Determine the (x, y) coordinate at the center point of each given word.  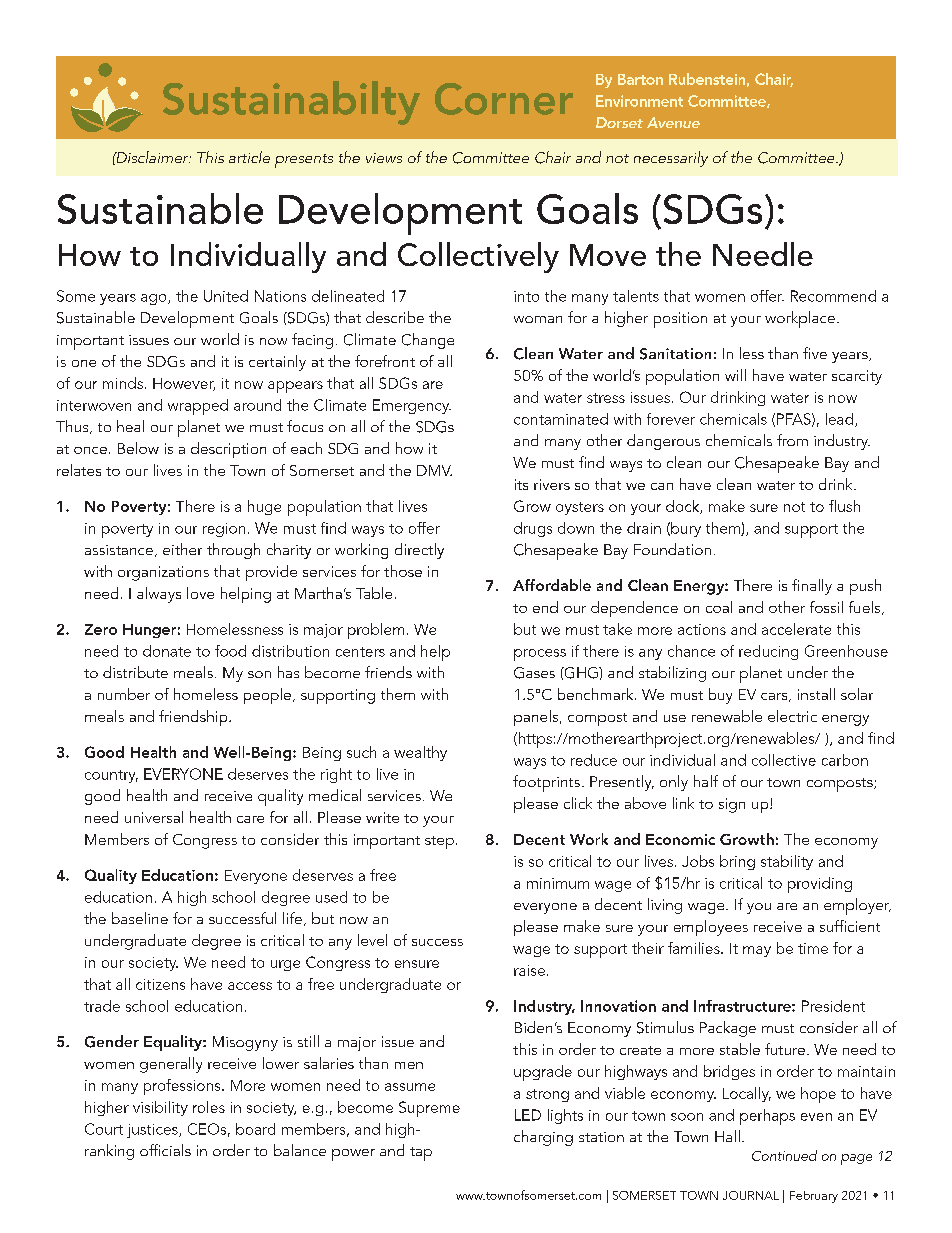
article (249, 157)
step (439, 842)
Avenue (673, 122)
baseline (140, 918)
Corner (504, 99)
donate (167, 651)
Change (428, 341)
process (540, 655)
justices (153, 1131)
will (735, 375)
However (184, 384)
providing (820, 885)
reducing (768, 652)
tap (421, 1154)
